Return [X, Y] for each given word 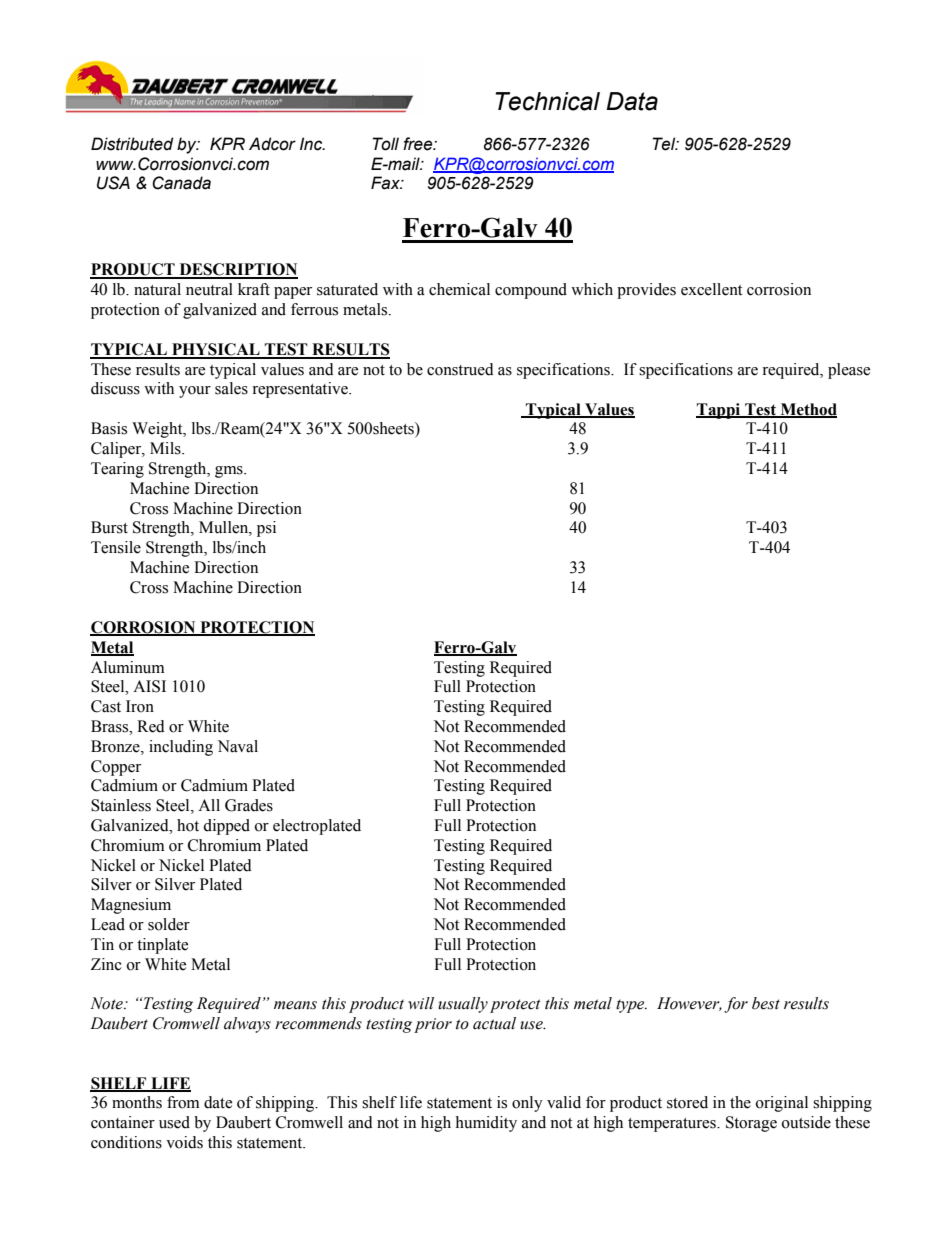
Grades [249, 805]
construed [460, 369]
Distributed [132, 144]
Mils [166, 448]
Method [807, 410]
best [766, 1003]
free [419, 144]
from [183, 1102]
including [181, 748]
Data [632, 101]
